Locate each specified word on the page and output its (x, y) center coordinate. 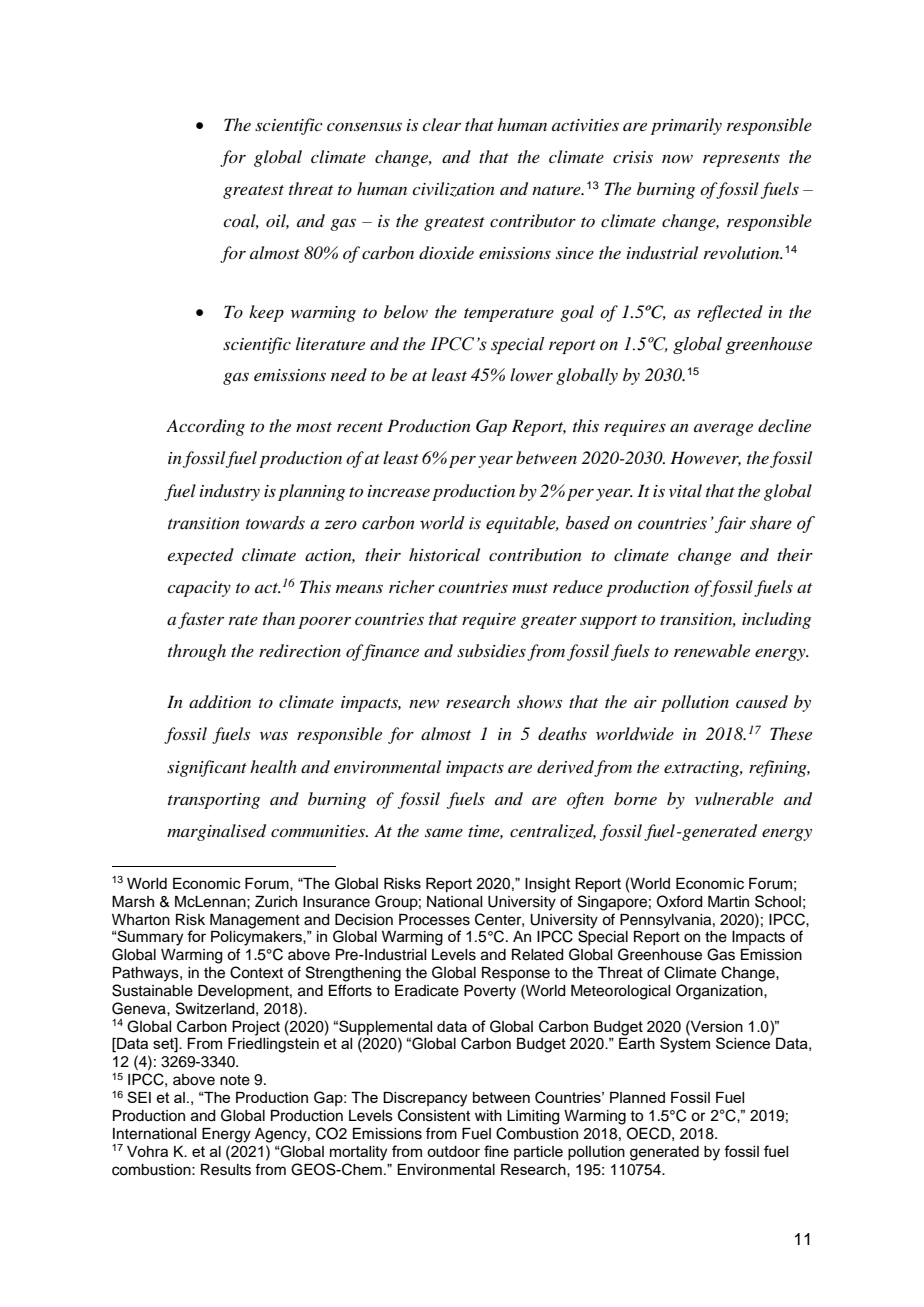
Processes (434, 920)
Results (226, 1170)
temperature (509, 315)
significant (207, 768)
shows (539, 701)
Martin (728, 902)
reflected (730, 313)
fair (730, 524)
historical (444, 554)
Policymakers (257, 938)
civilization (453, 189)
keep (266, 313)
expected (201, 556)
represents (741, 160)
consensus (364, 126)
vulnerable (734, 798)
